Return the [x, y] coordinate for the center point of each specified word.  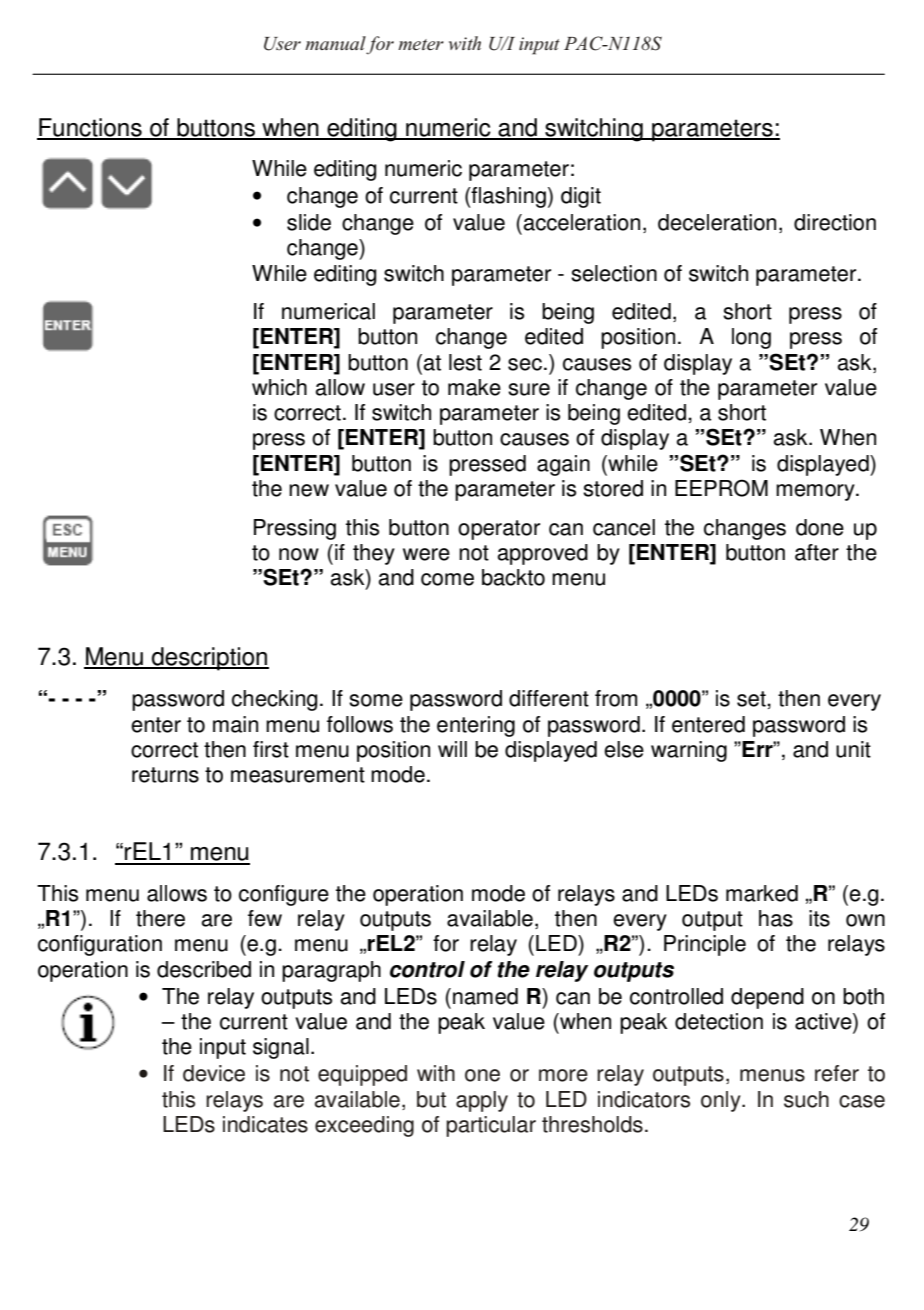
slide [309, 222]
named [485, 996]
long [751, 338]
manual [335, 43]
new [309, 490]
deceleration [717, 222]
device [214, 1073]
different [549, 698]
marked [762, 893]
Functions [90, 128]
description [209, 659]
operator [499, 530]
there [160, 918]
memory [816, 492]
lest [465, 362]
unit [853, 749]
